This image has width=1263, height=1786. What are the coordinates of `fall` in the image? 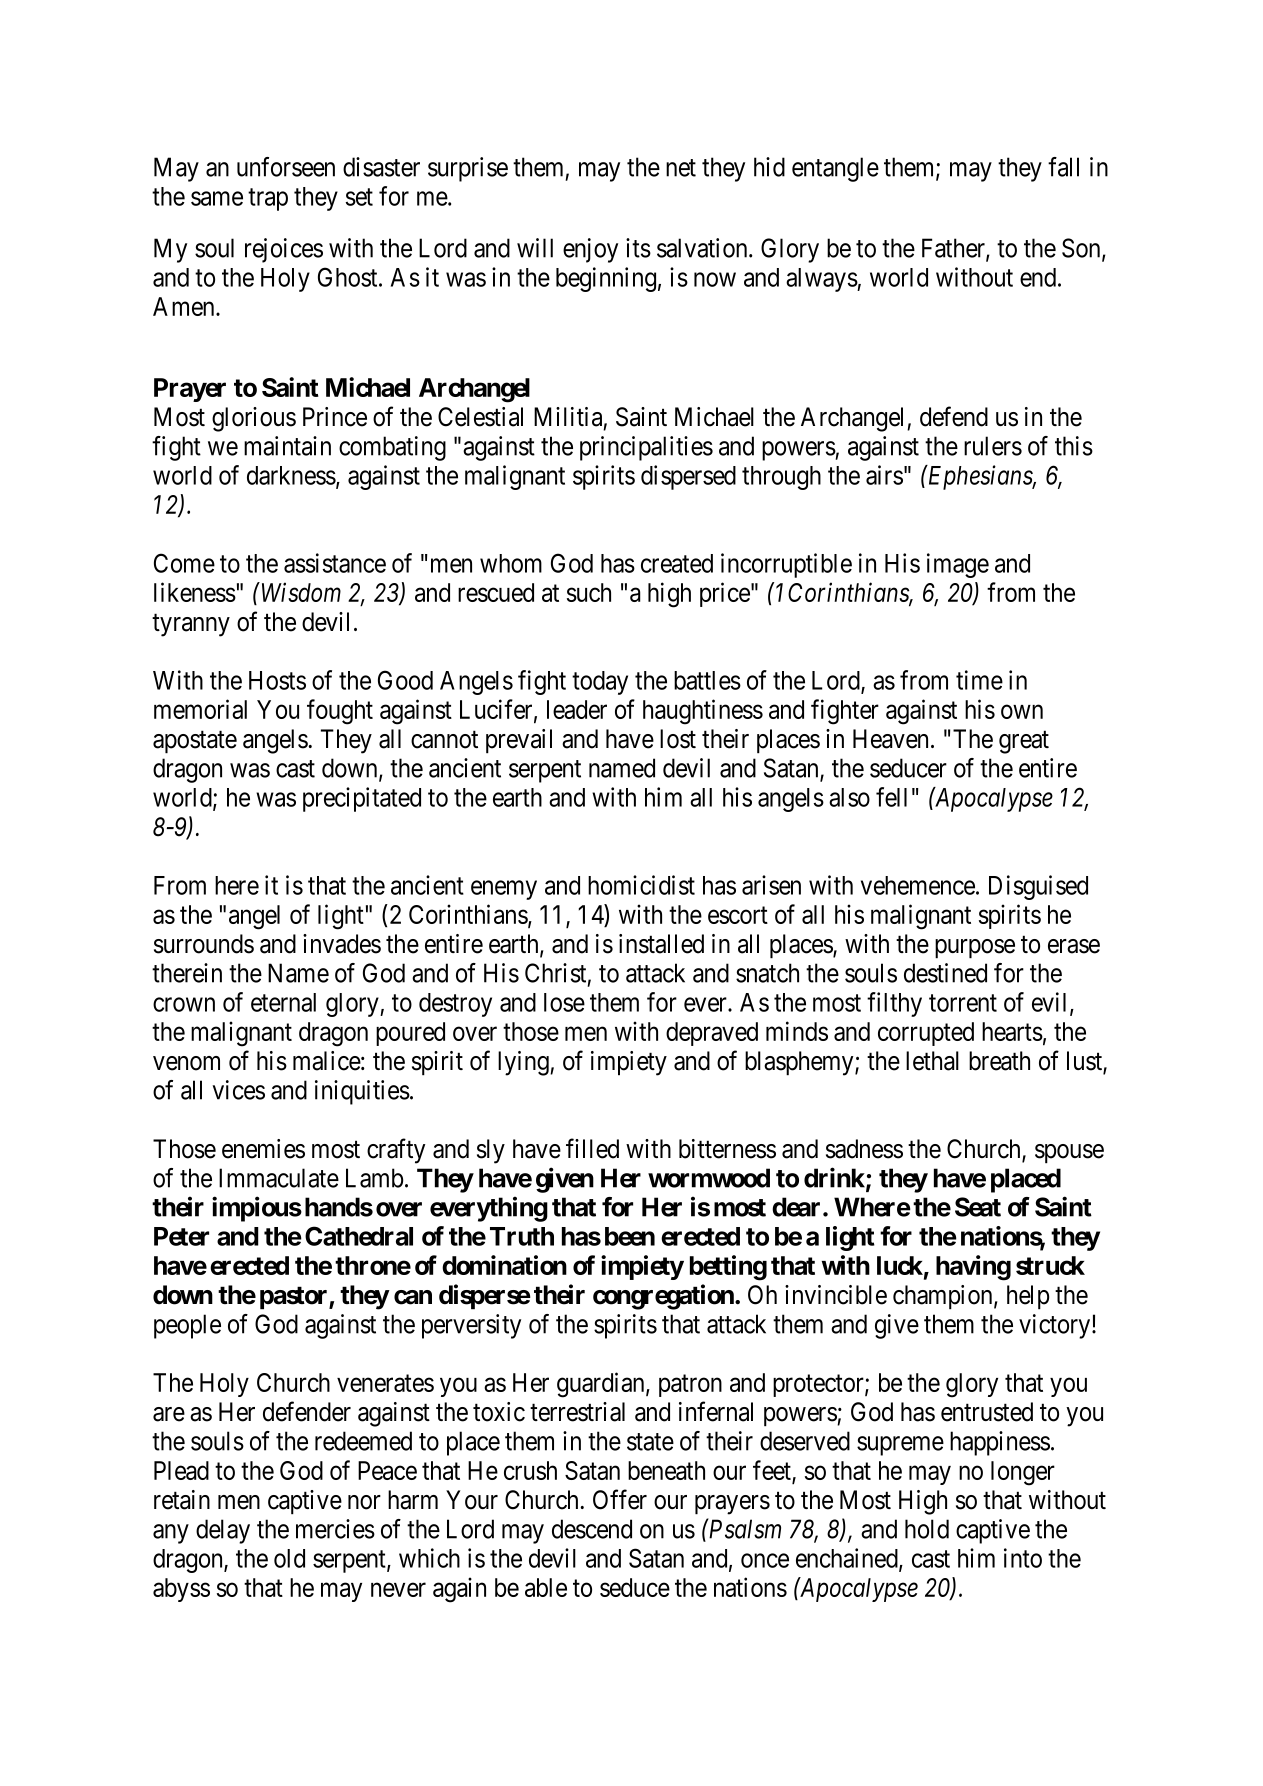 It's located at (1063, 167).
